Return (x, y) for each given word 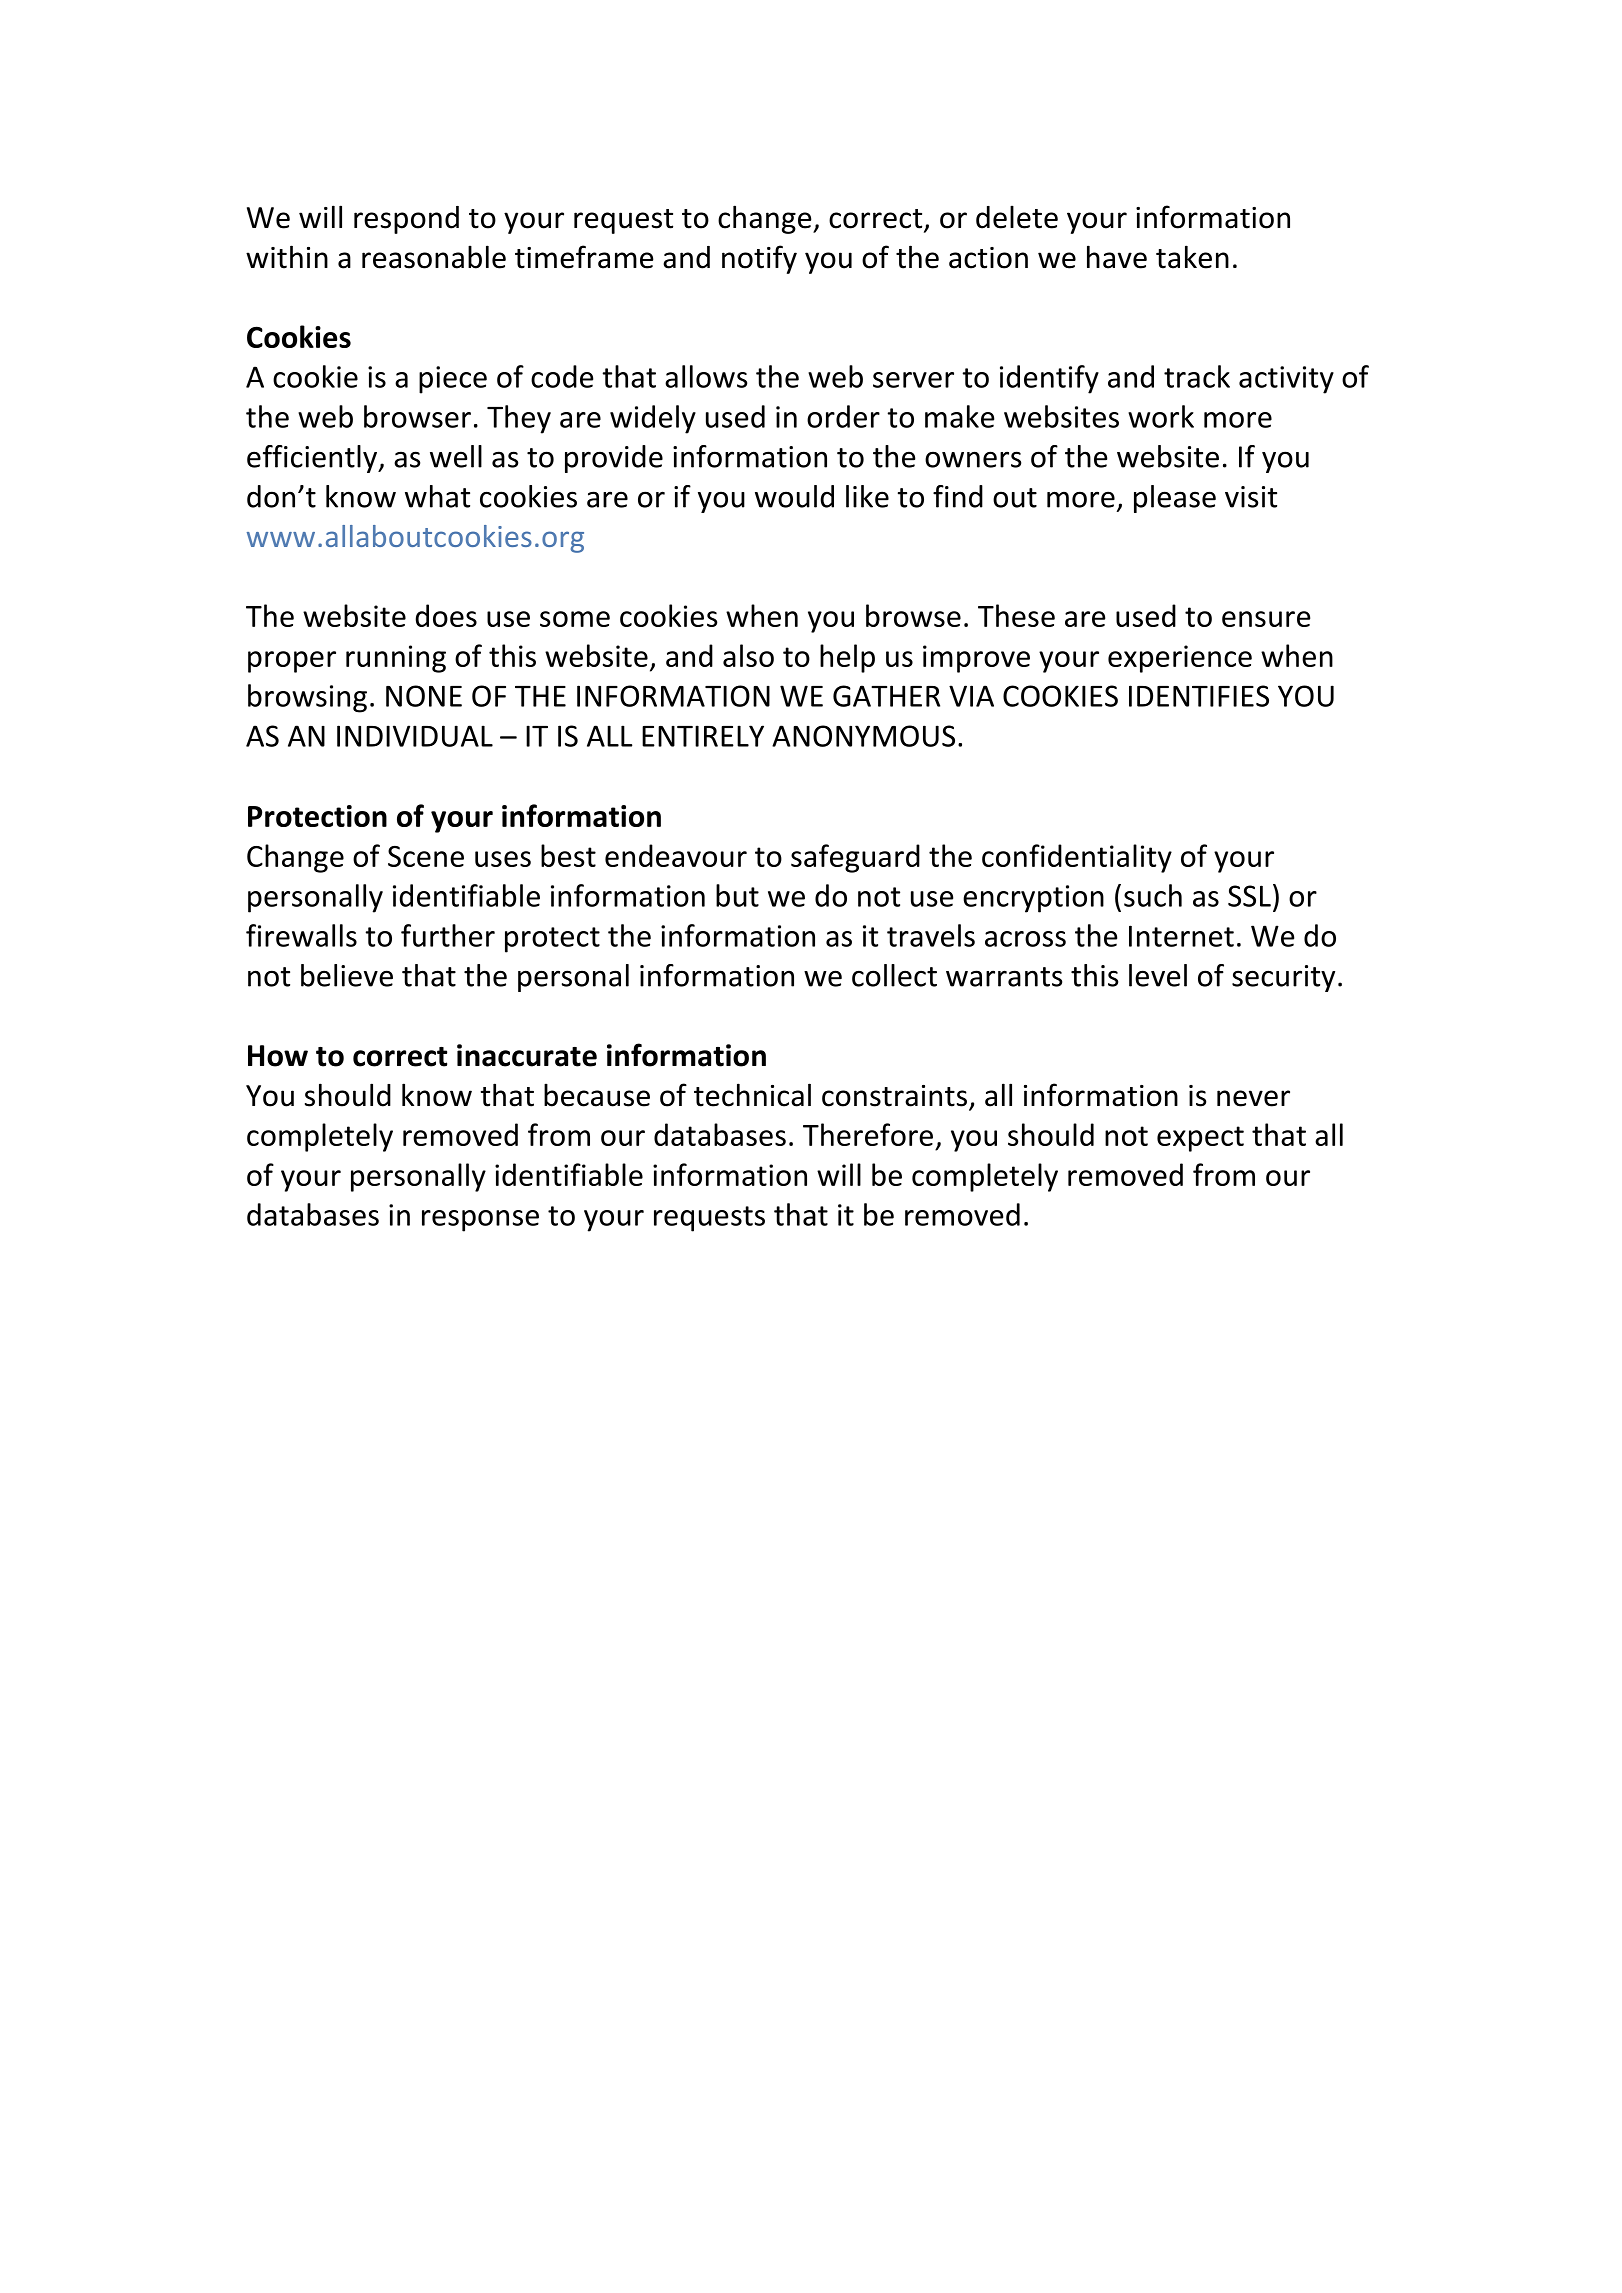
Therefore (868, 1134)
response (480, 1221)
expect (1200, 1139)
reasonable (434, 257)
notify (759, 259)
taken (1192, 257)
